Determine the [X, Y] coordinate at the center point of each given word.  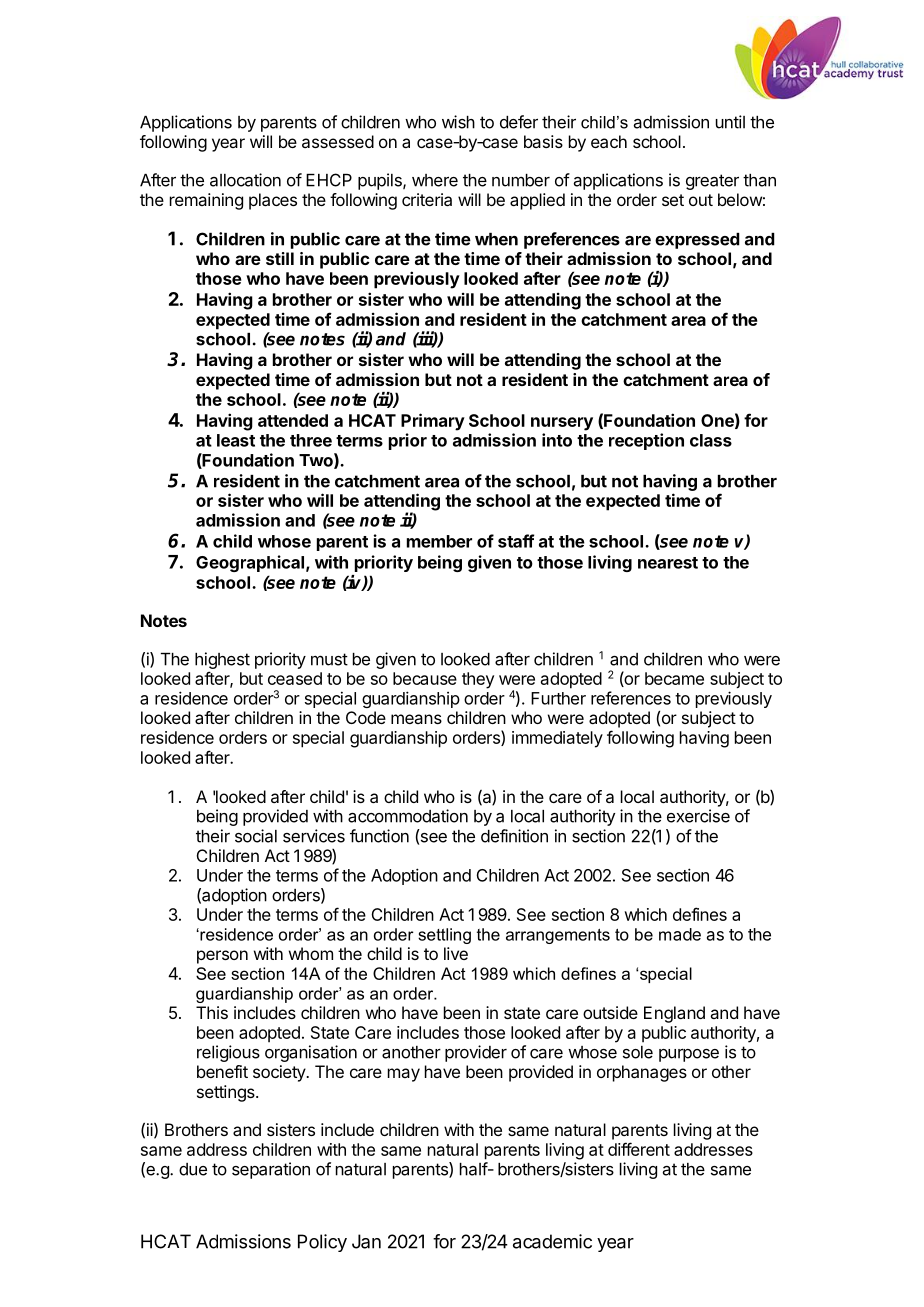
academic [552, 1241]
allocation [245, 180]
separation [271, 1170]
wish [458, 122]
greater [712, 182]
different [639, 1149]
